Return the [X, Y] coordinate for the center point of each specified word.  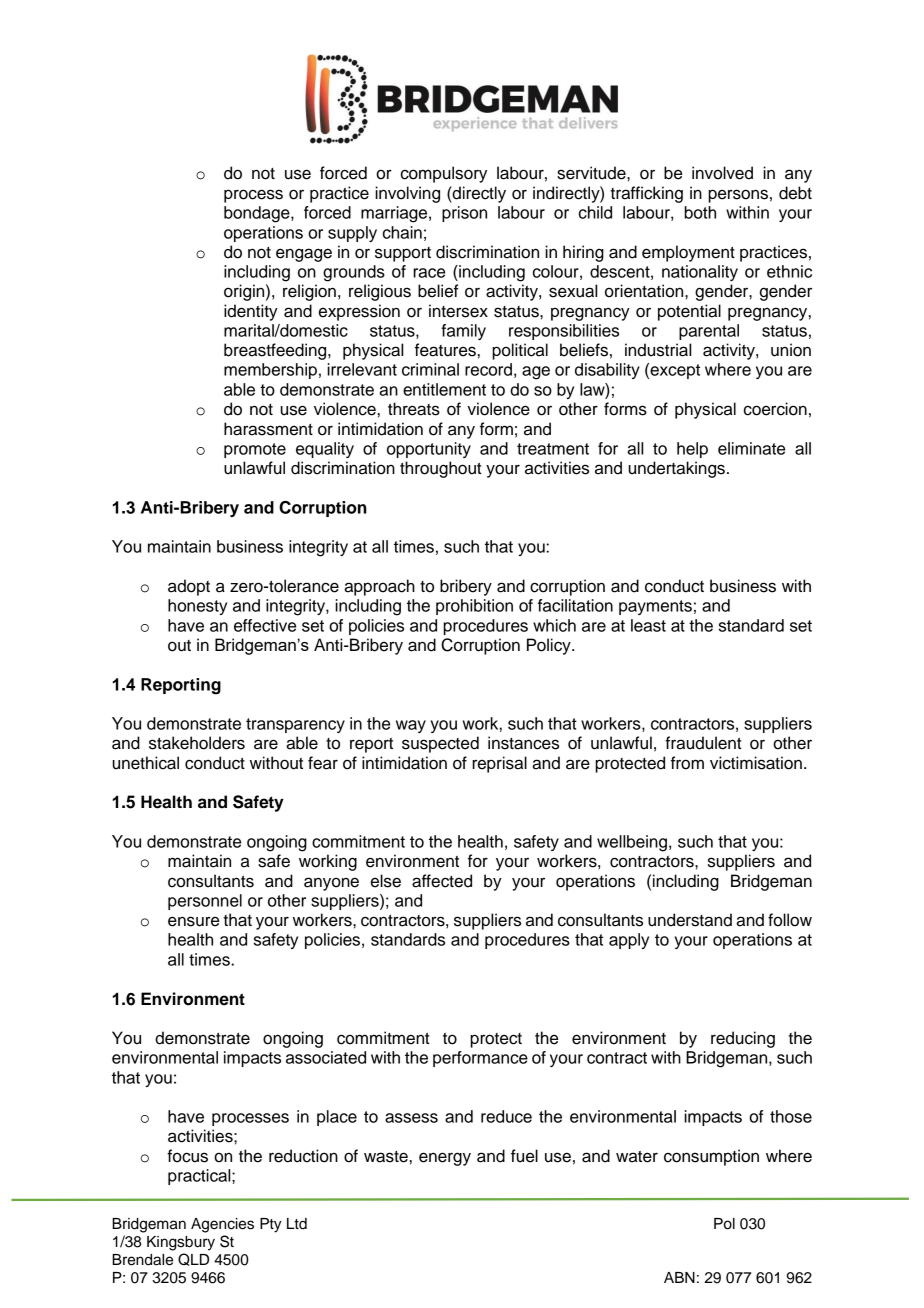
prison [464, 214]
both [700, 212]
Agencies [222, 1225]
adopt [189, 587]
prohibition [474, 607]
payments [655, 607]
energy [445, 1159]
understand [690, 920]
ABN [679, 1277]
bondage [258, 214]
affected [442, 881]
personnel [205, 902]
